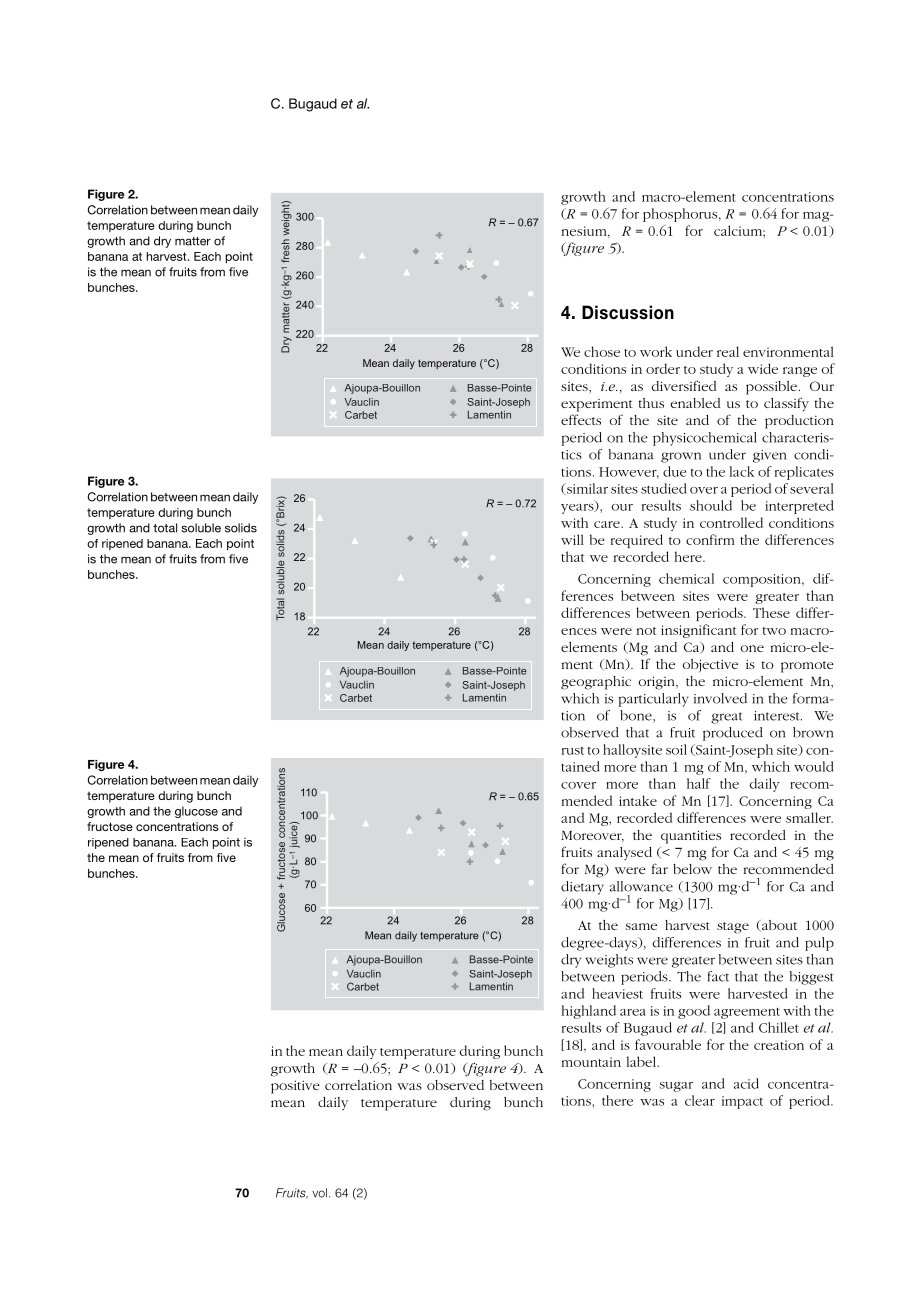 The height and width of the document is (1308, 924). I want to click on rust, so click(573, 751).
